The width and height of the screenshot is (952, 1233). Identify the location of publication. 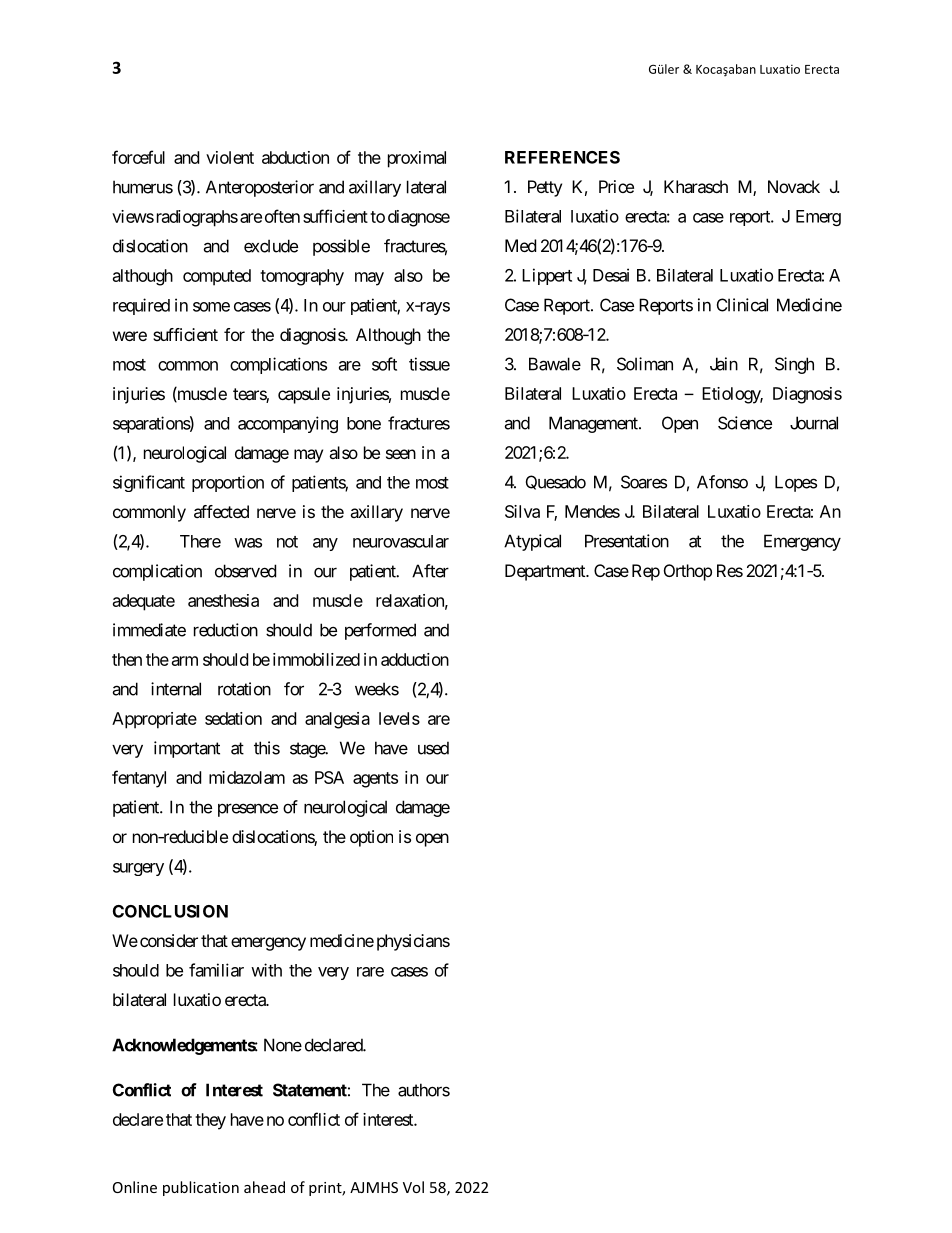
(201, 1188).
